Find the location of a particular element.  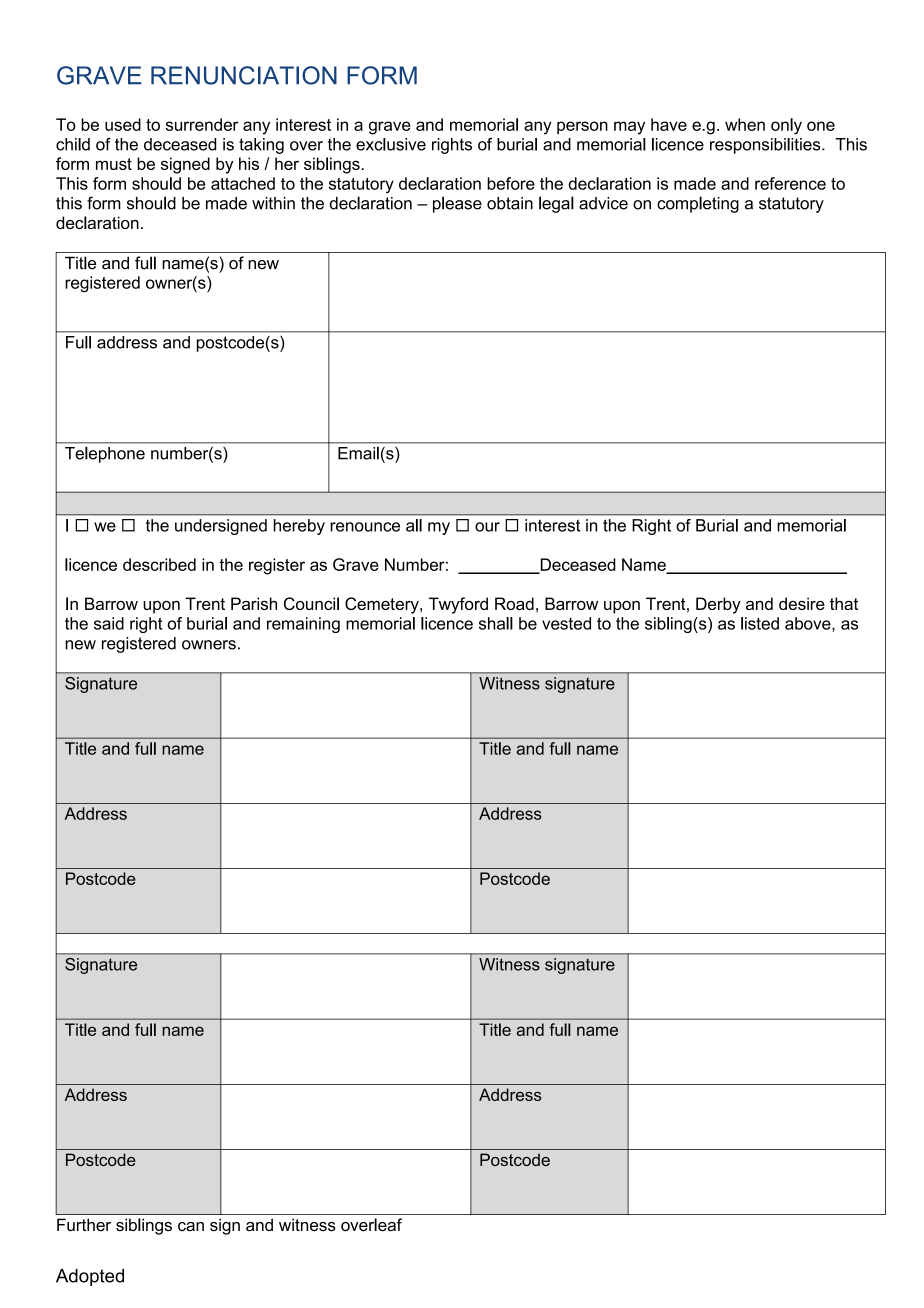

our is located at coordinates (487, 527).
